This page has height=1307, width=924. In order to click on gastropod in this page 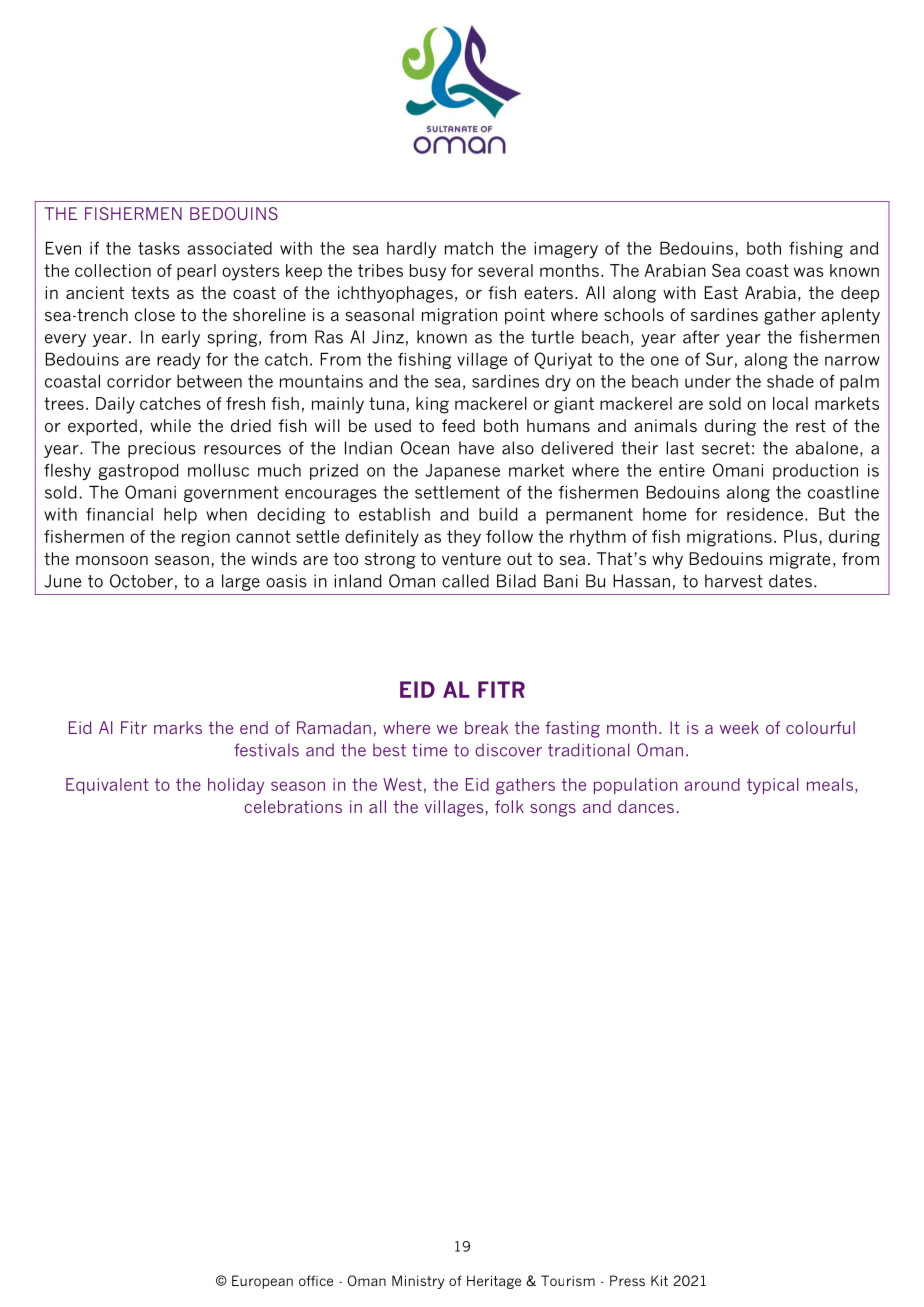, I will do `click(138, 471)`.
